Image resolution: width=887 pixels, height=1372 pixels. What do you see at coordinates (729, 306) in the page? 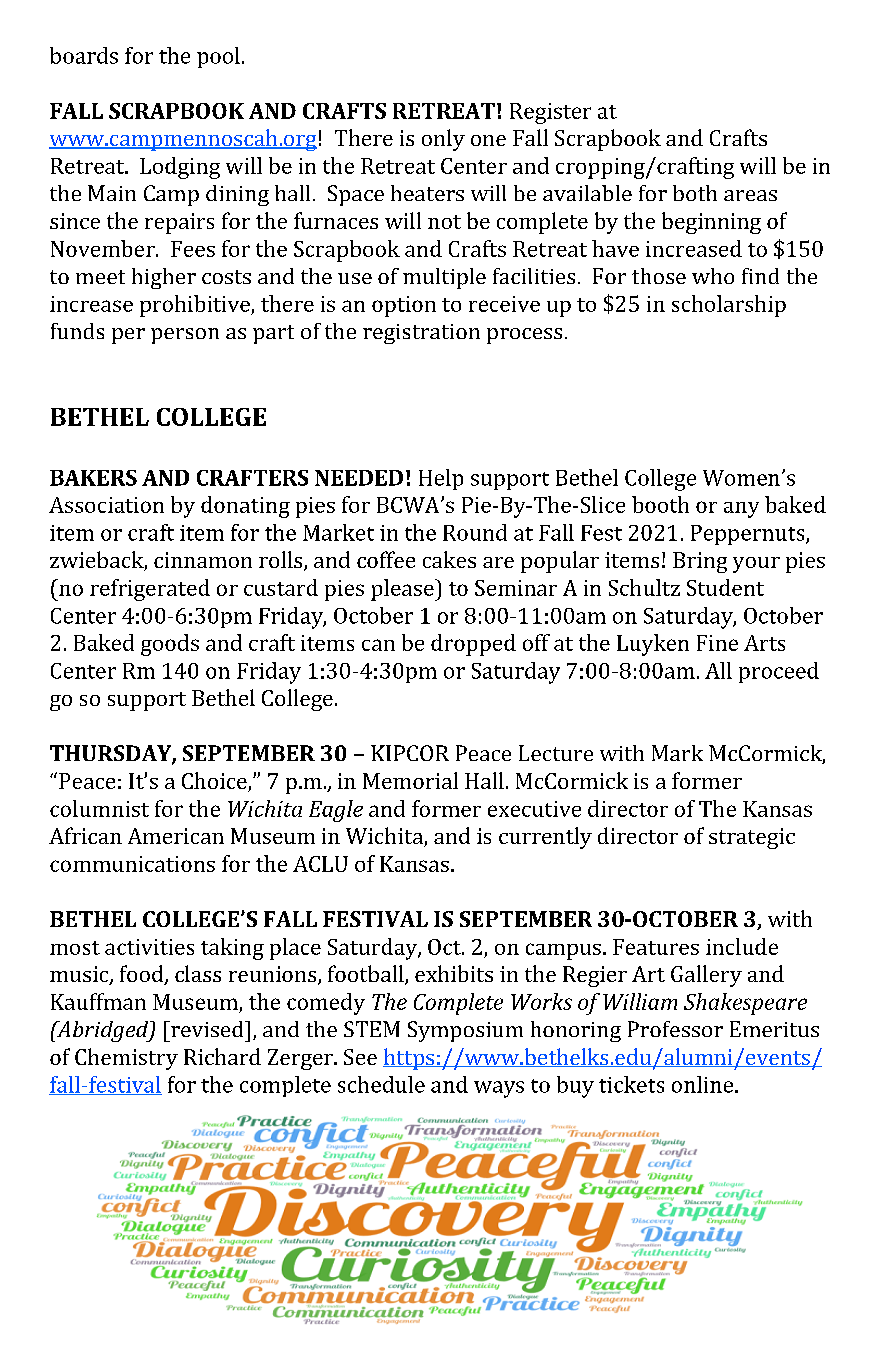
I see `scholarship` at bounding box center [729, 306].
